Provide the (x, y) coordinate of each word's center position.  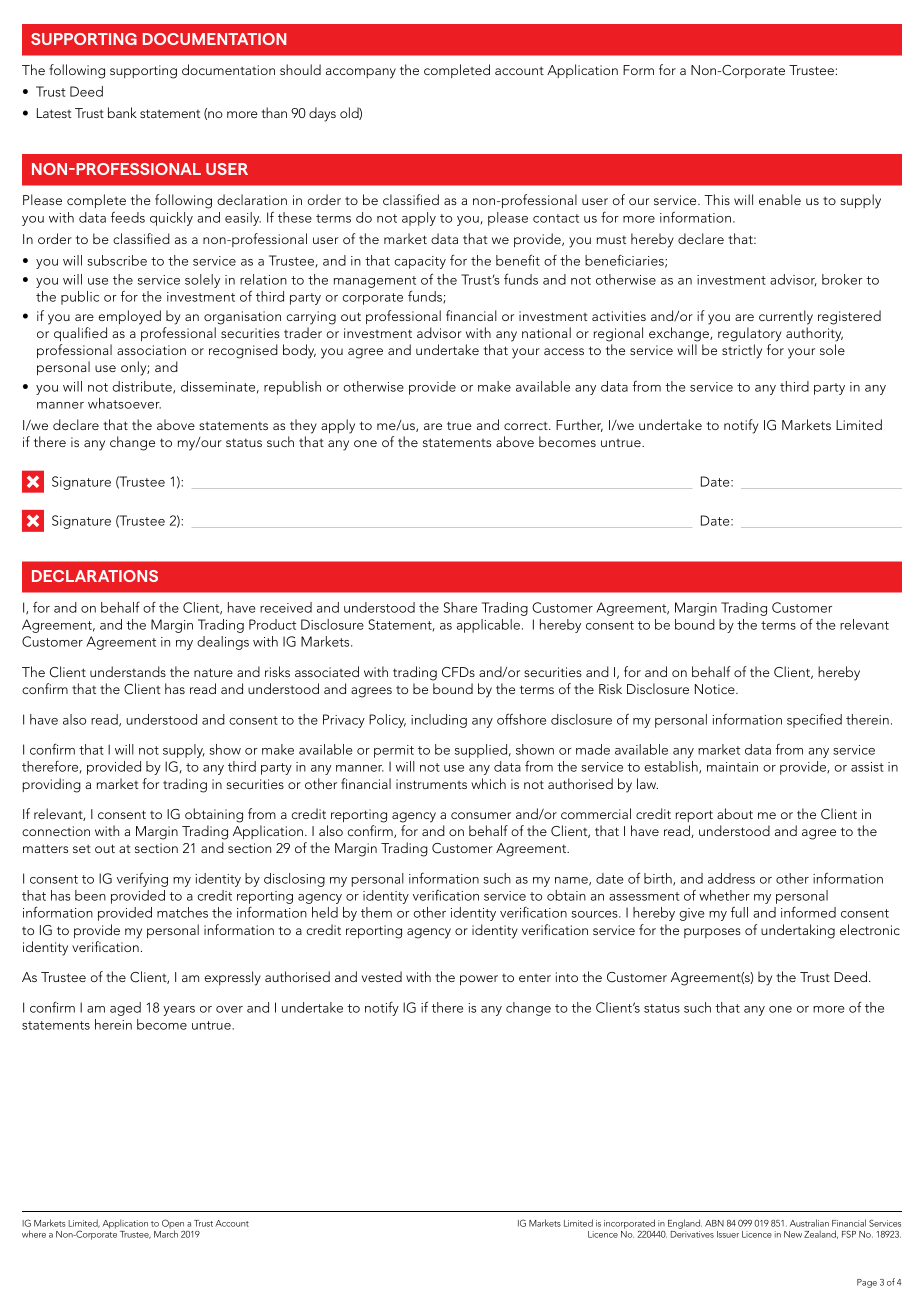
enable (780, 199)
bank (122, 112)
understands (128, 671)
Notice (716, 689)
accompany (361, 73)
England (685, 1225)
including (439, 721)
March (166, 1234)
